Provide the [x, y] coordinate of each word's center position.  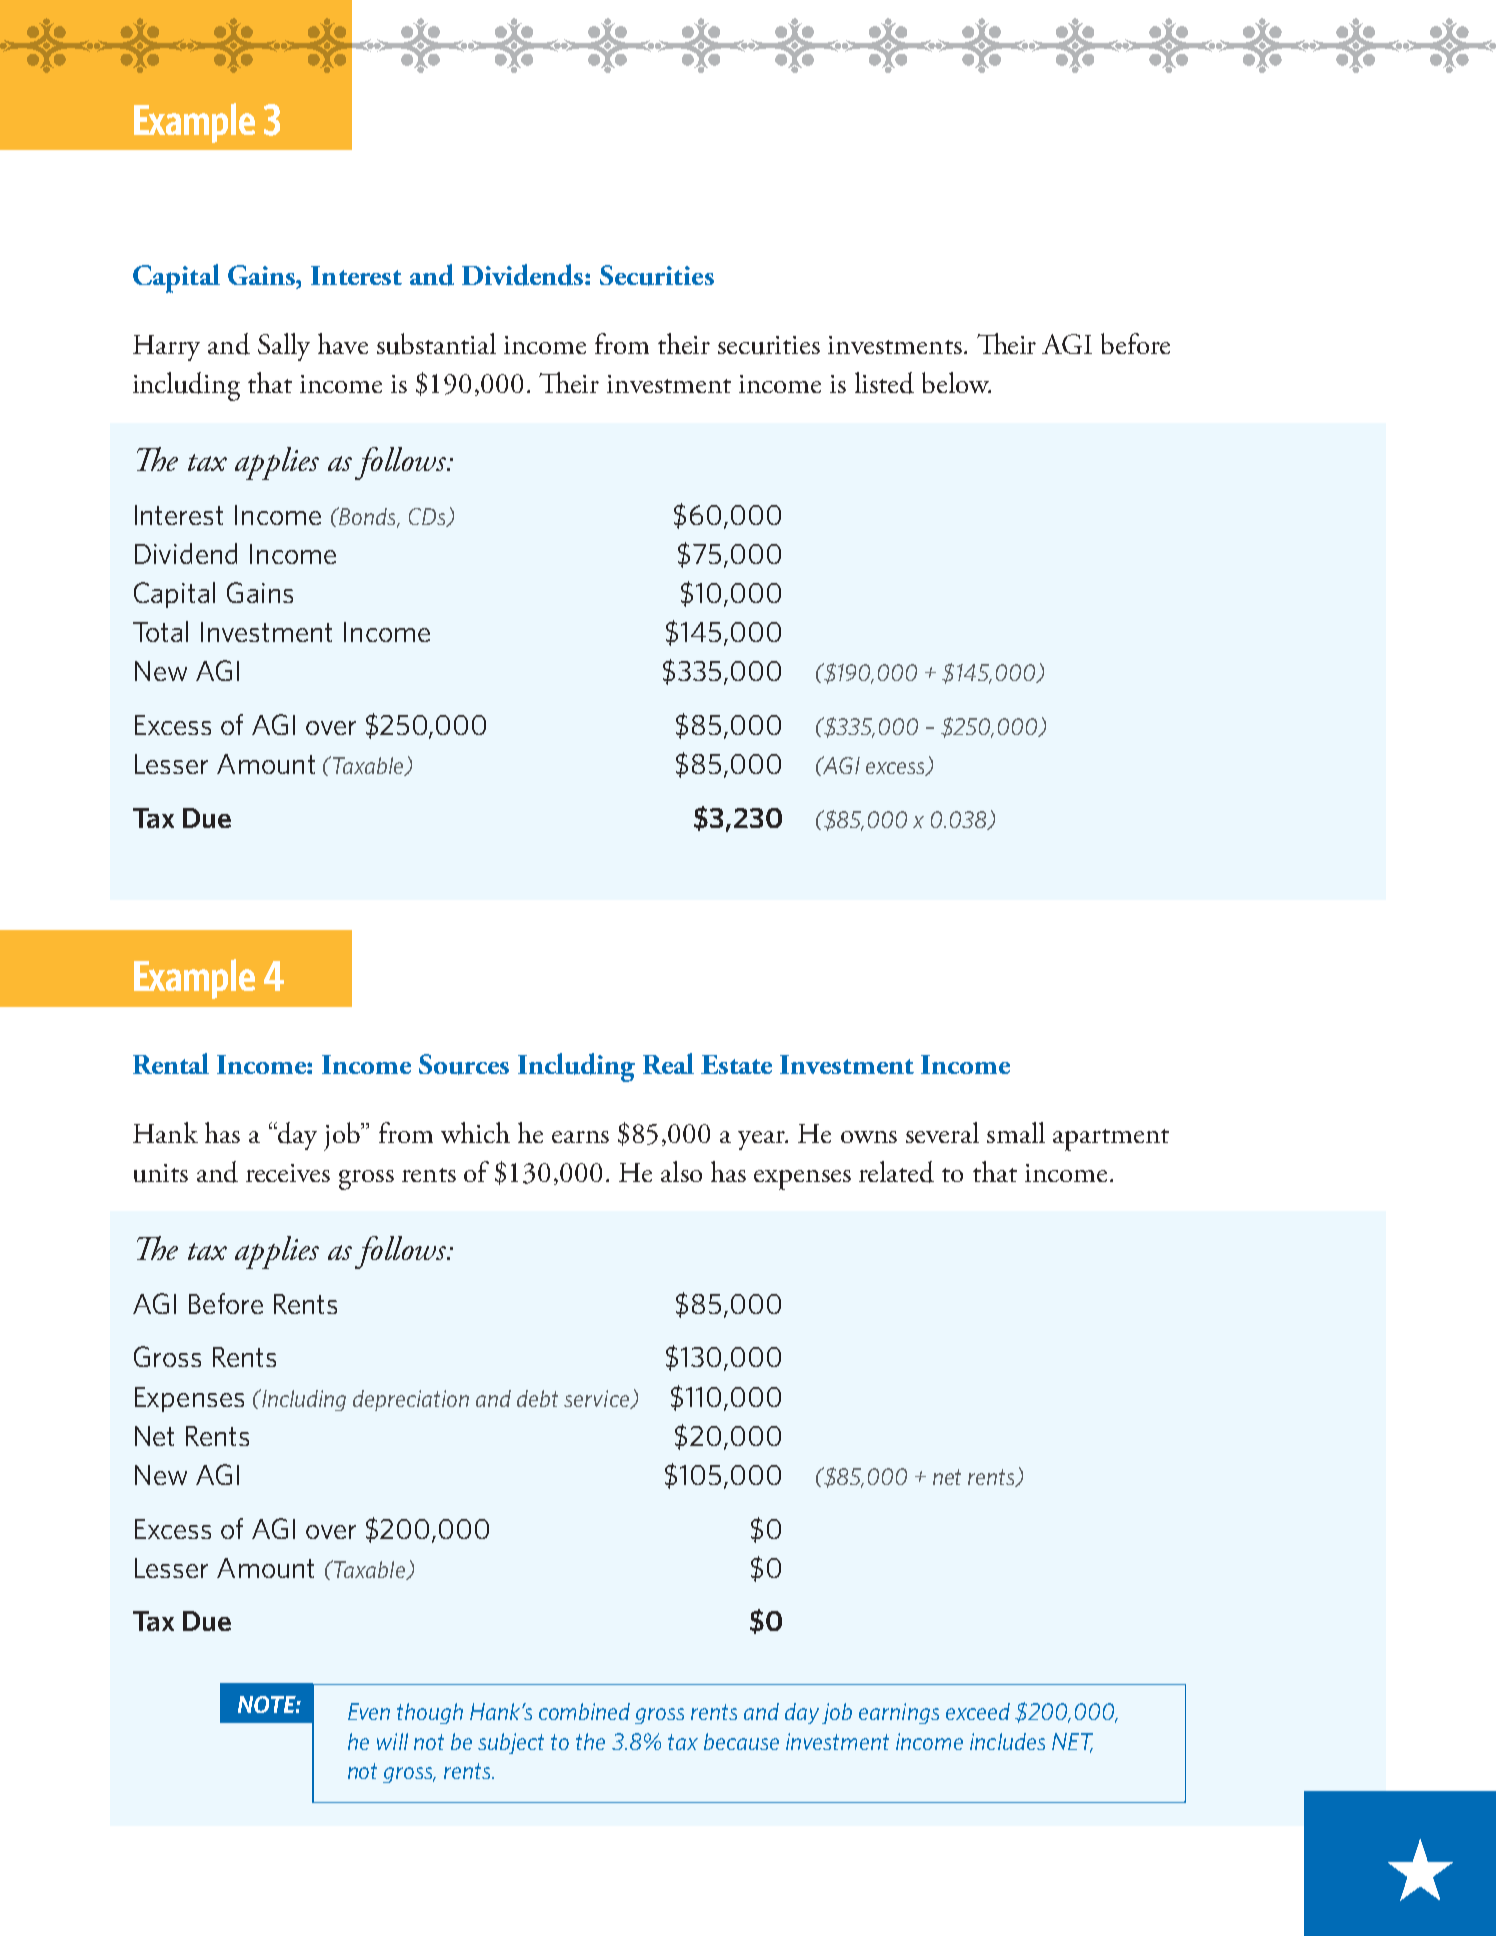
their [684, 343]
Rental [171, 1063]
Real [668, 1063]
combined [584, 1711]
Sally [284, 347]
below [956, 382]
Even [369, 1711]
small [1016, 1132]
